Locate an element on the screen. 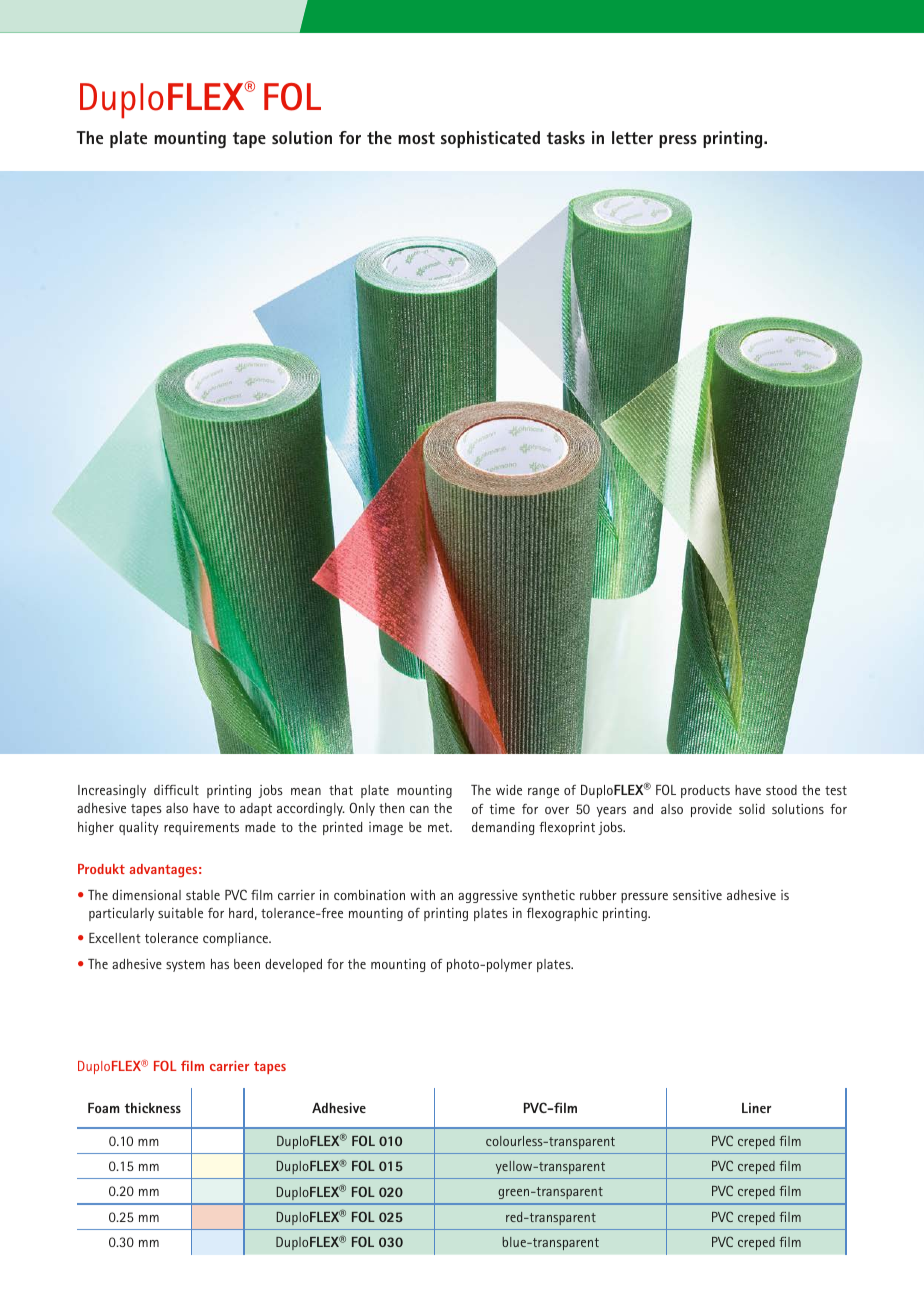 This screenshot has width=924, height=1308. letter is located at coordinates (632, 137).
